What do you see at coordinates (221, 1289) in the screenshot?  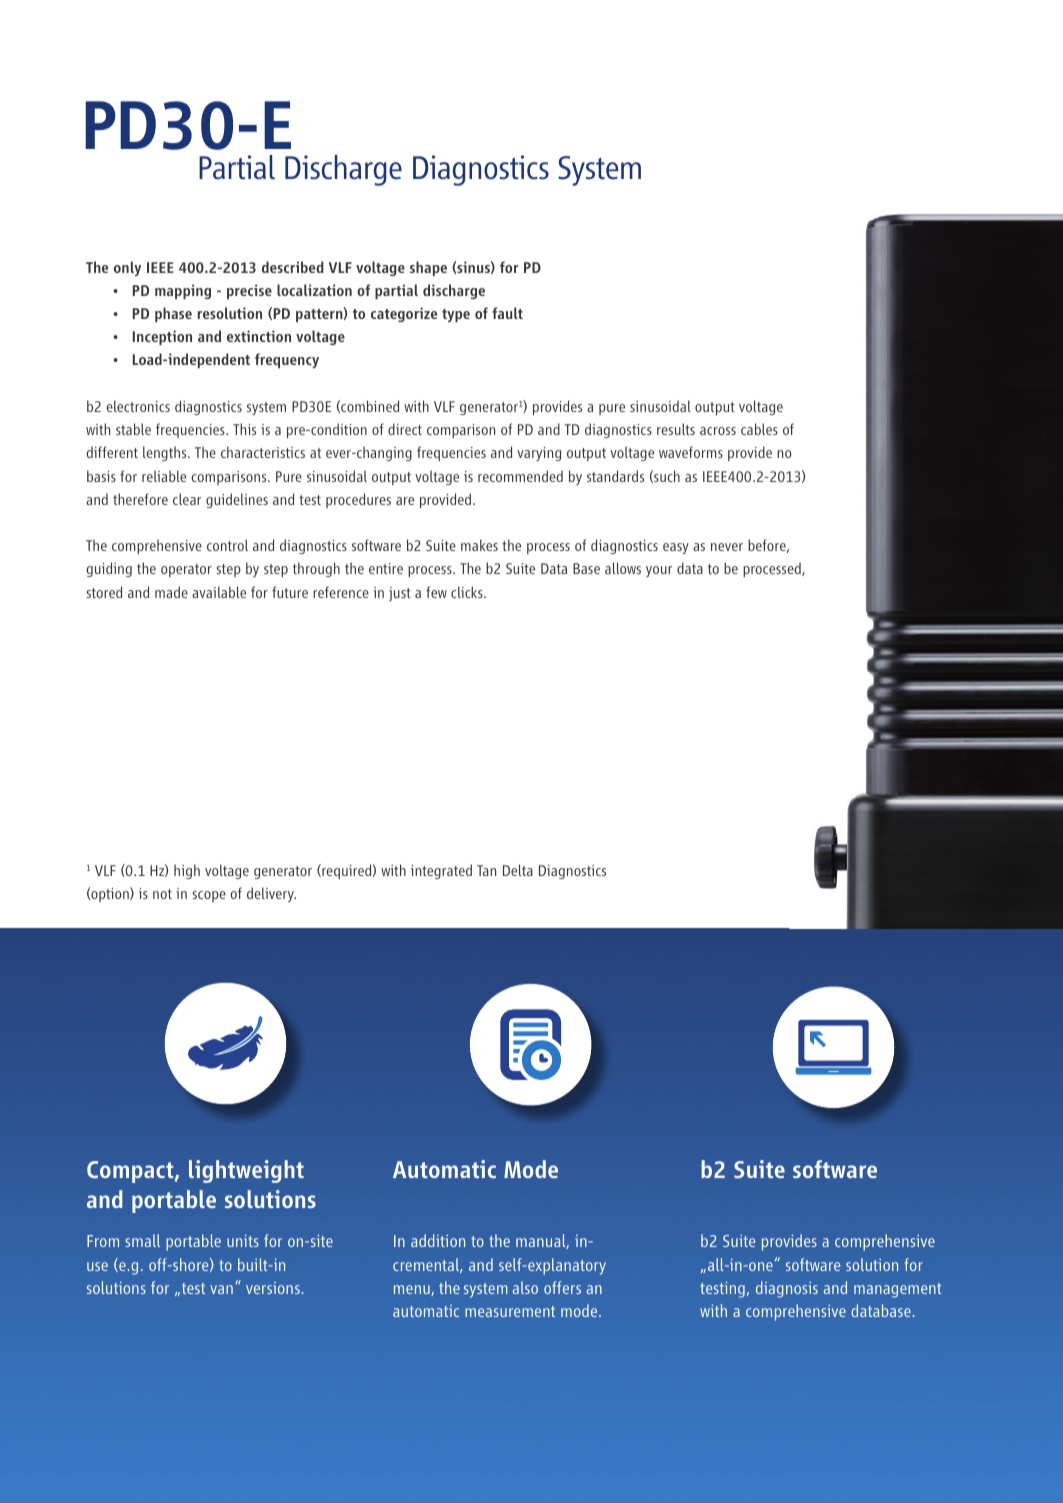 I see `van` at bounding box center [221, 1289].
